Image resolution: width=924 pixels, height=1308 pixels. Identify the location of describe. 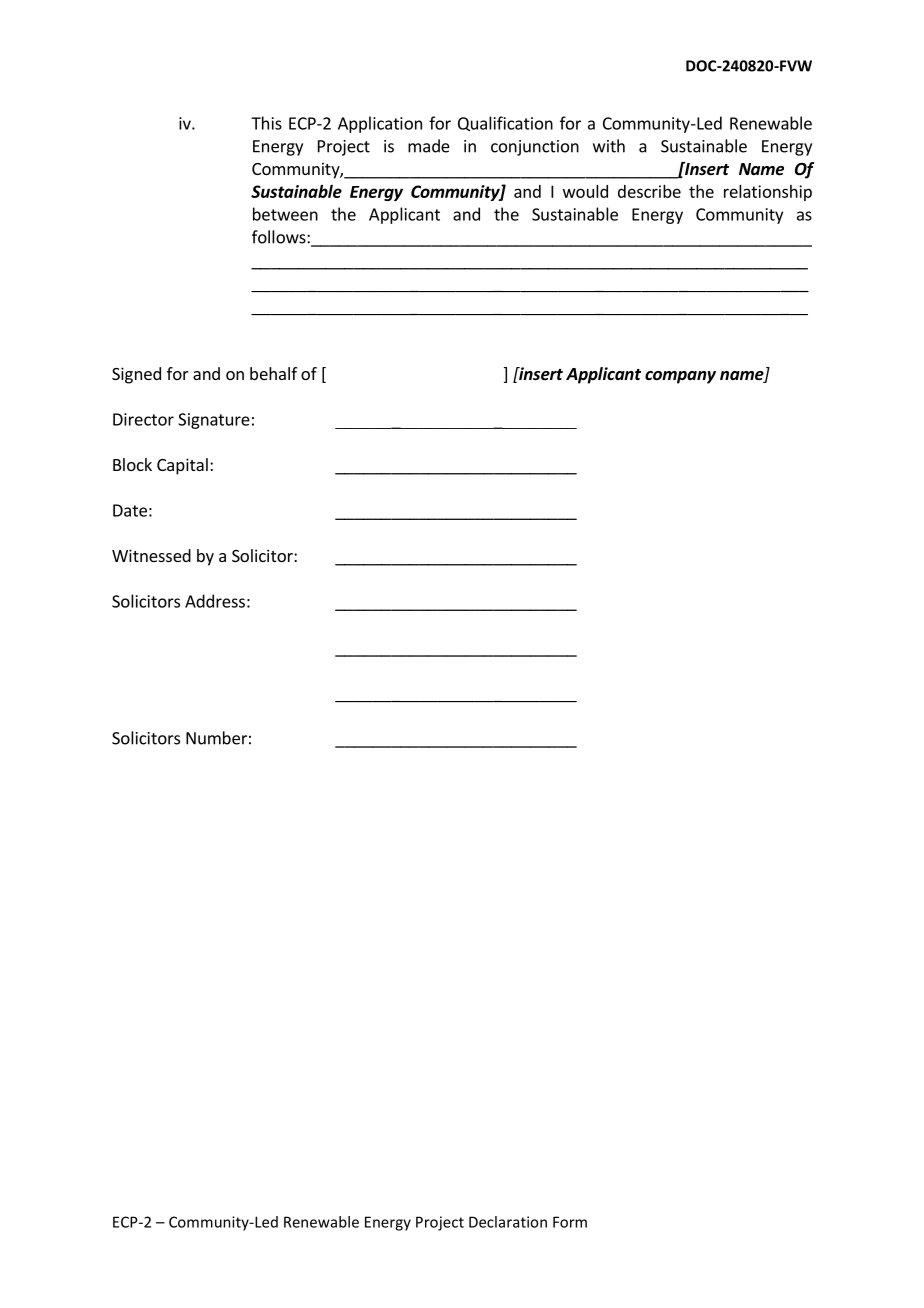
(649, 191).
